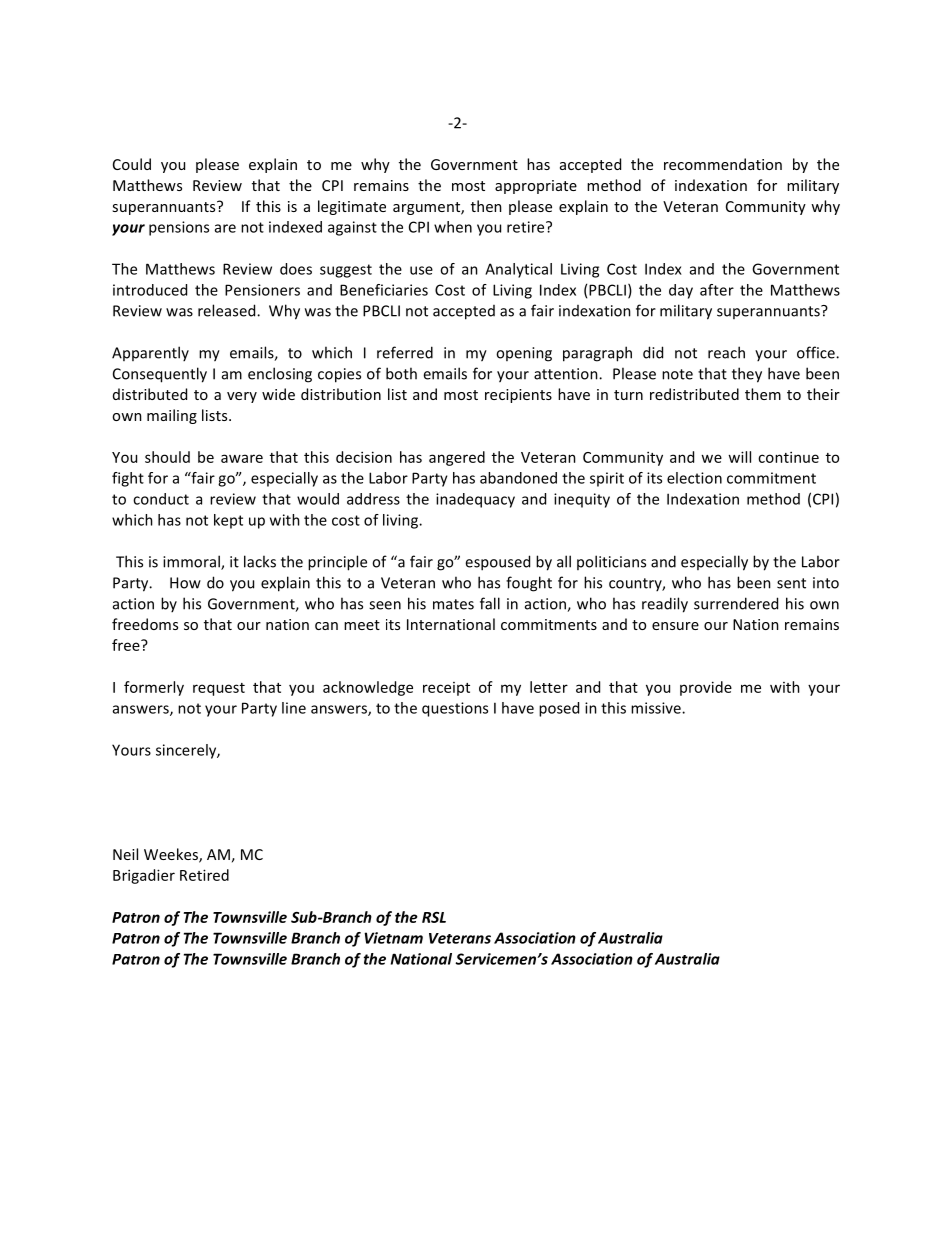 This screenshot has width=952, height=1233. I want to click on pensions, so click(179, 228).
